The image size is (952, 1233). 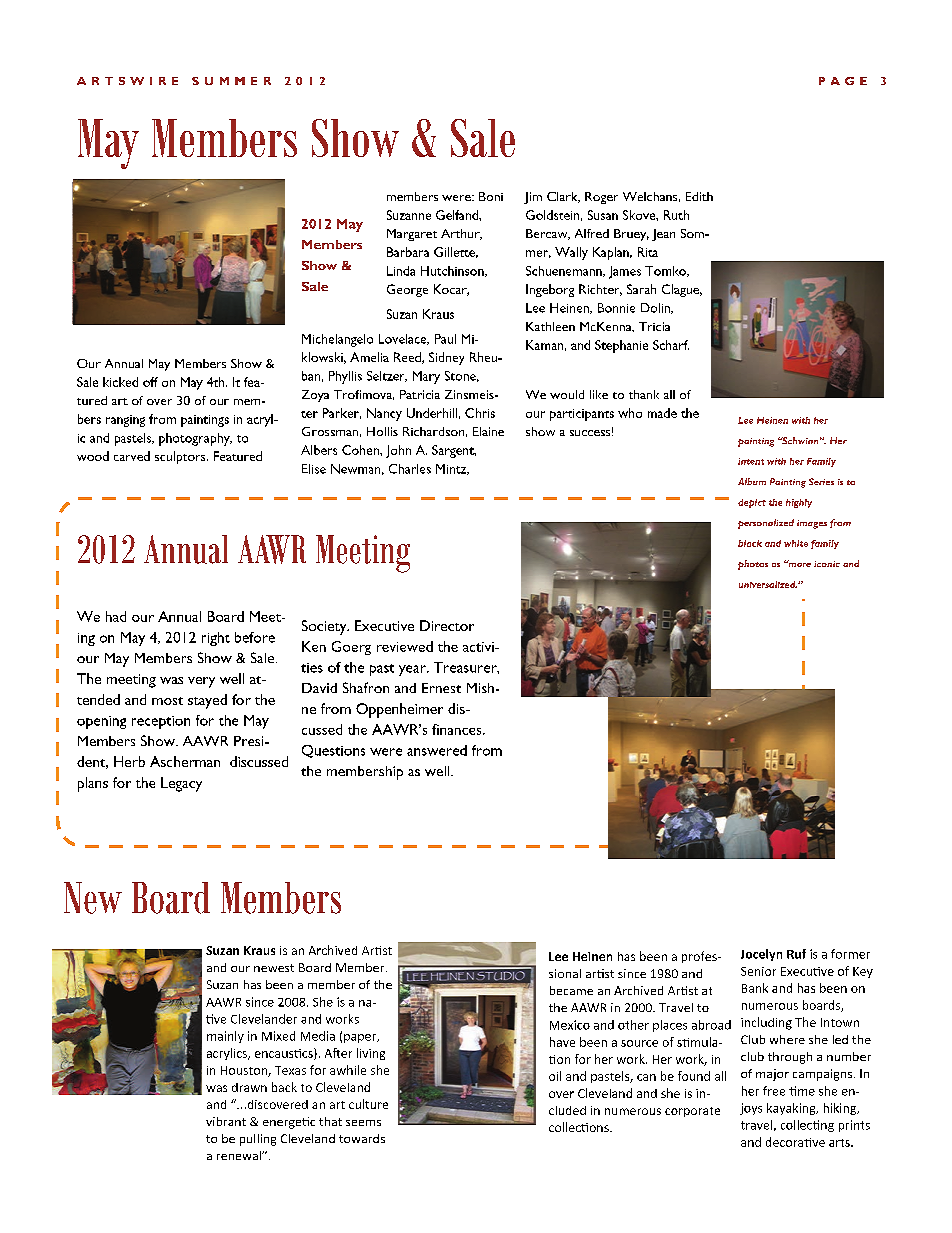 I want to click on oil, so click(x=555, y=1076).
